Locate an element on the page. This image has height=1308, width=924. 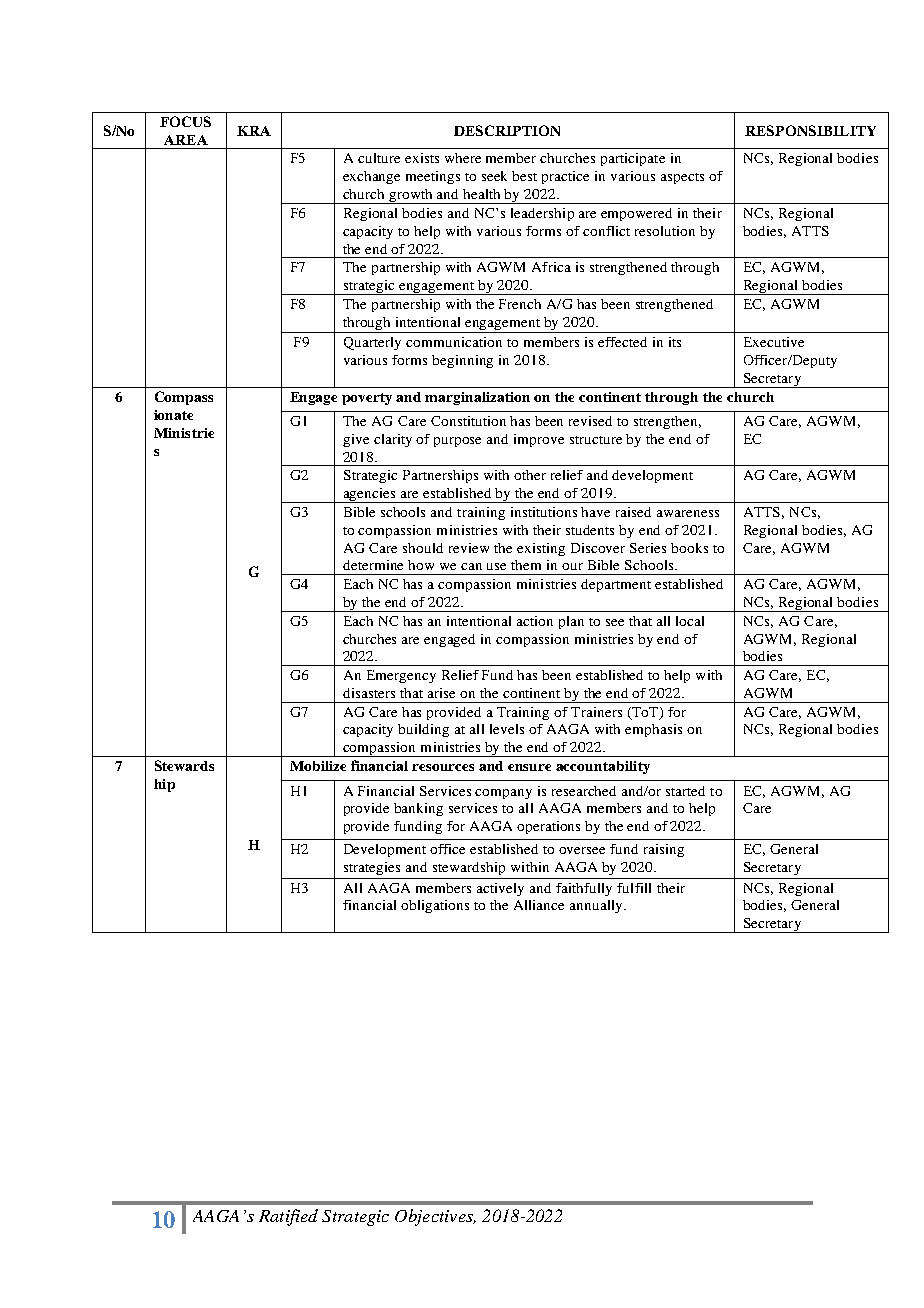
seek is located at coordinates (494, 176).
